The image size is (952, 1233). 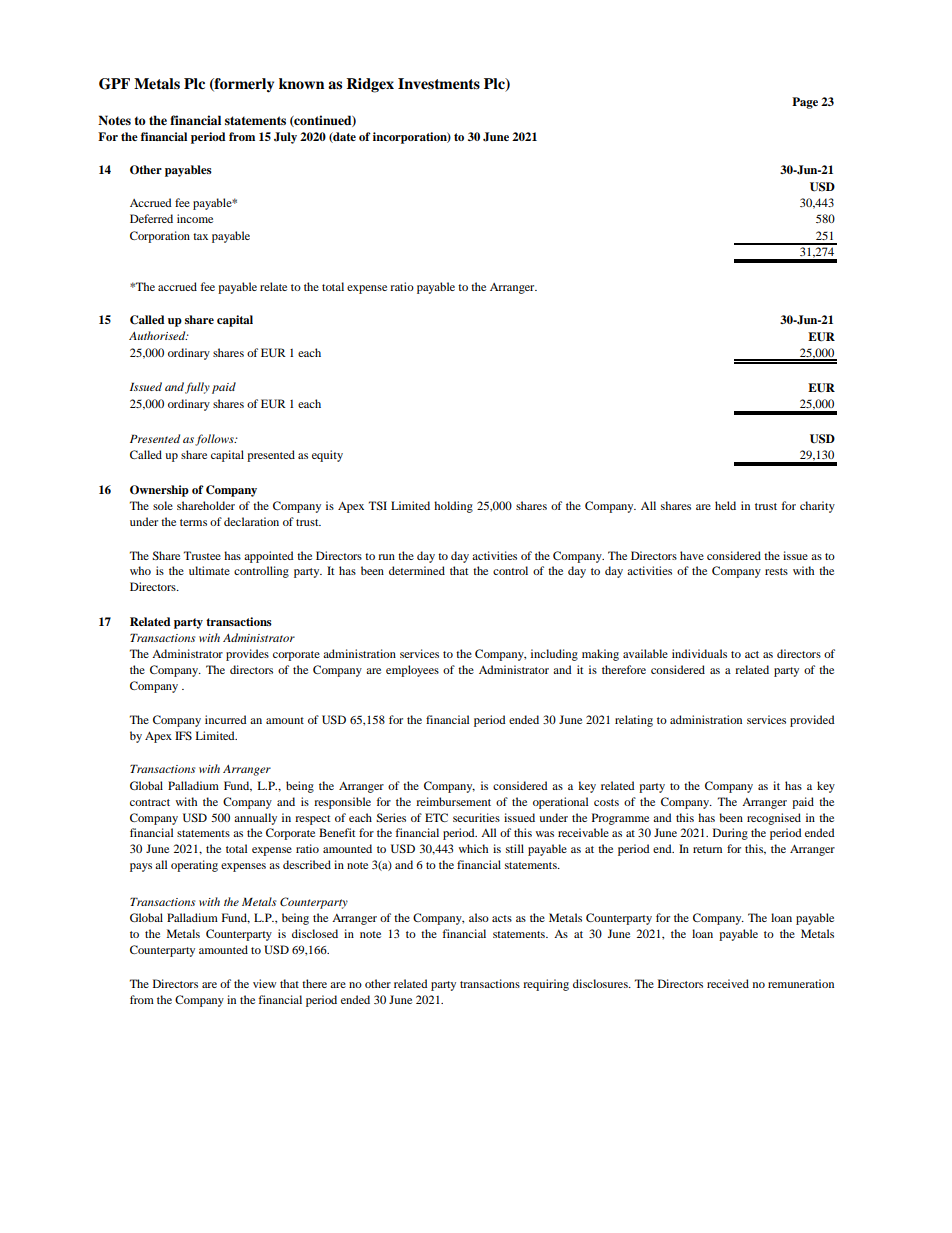 I want to click on provides, so click(x=247, y=655).
